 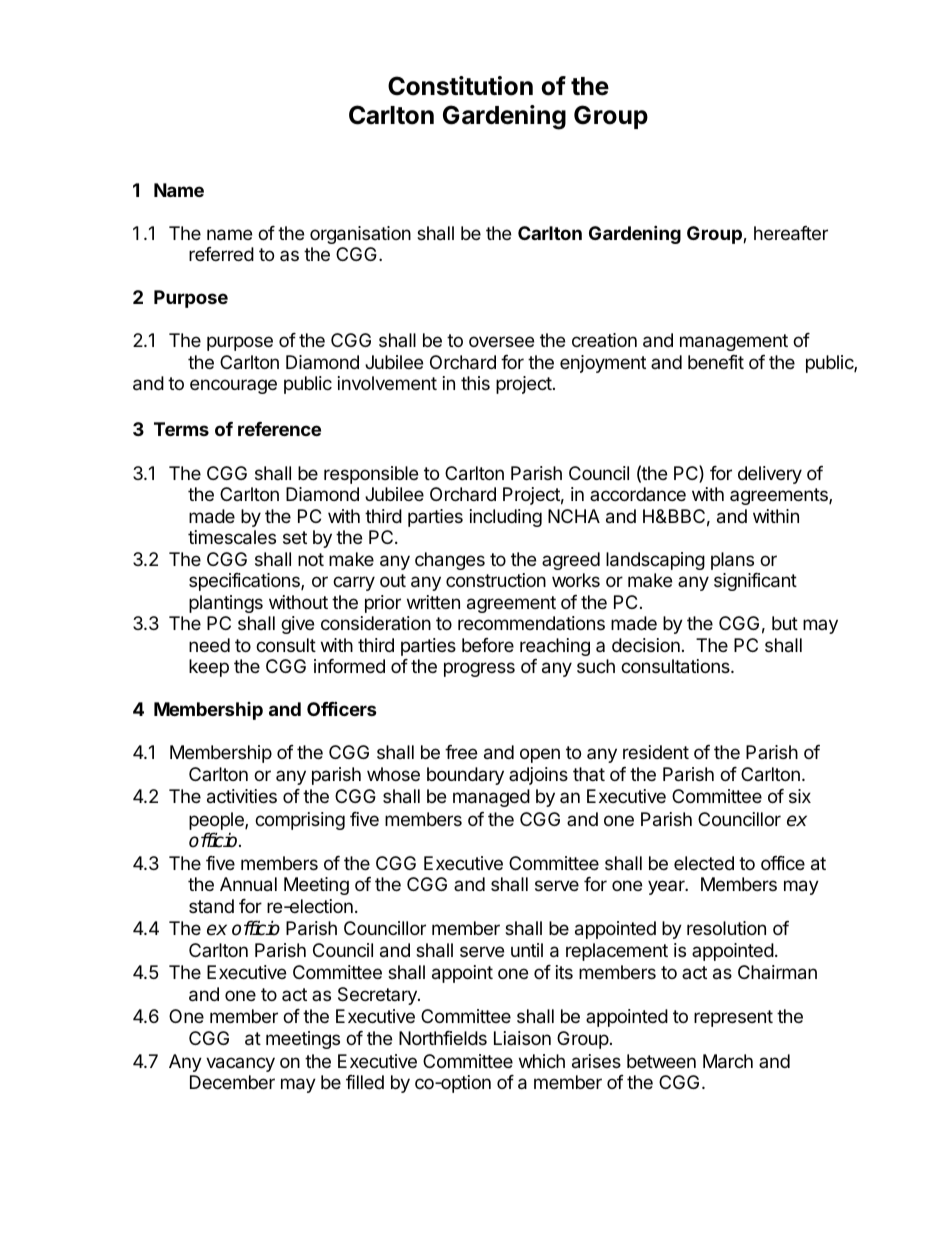 I want to click on specifications, so click(x=245, y=582).
